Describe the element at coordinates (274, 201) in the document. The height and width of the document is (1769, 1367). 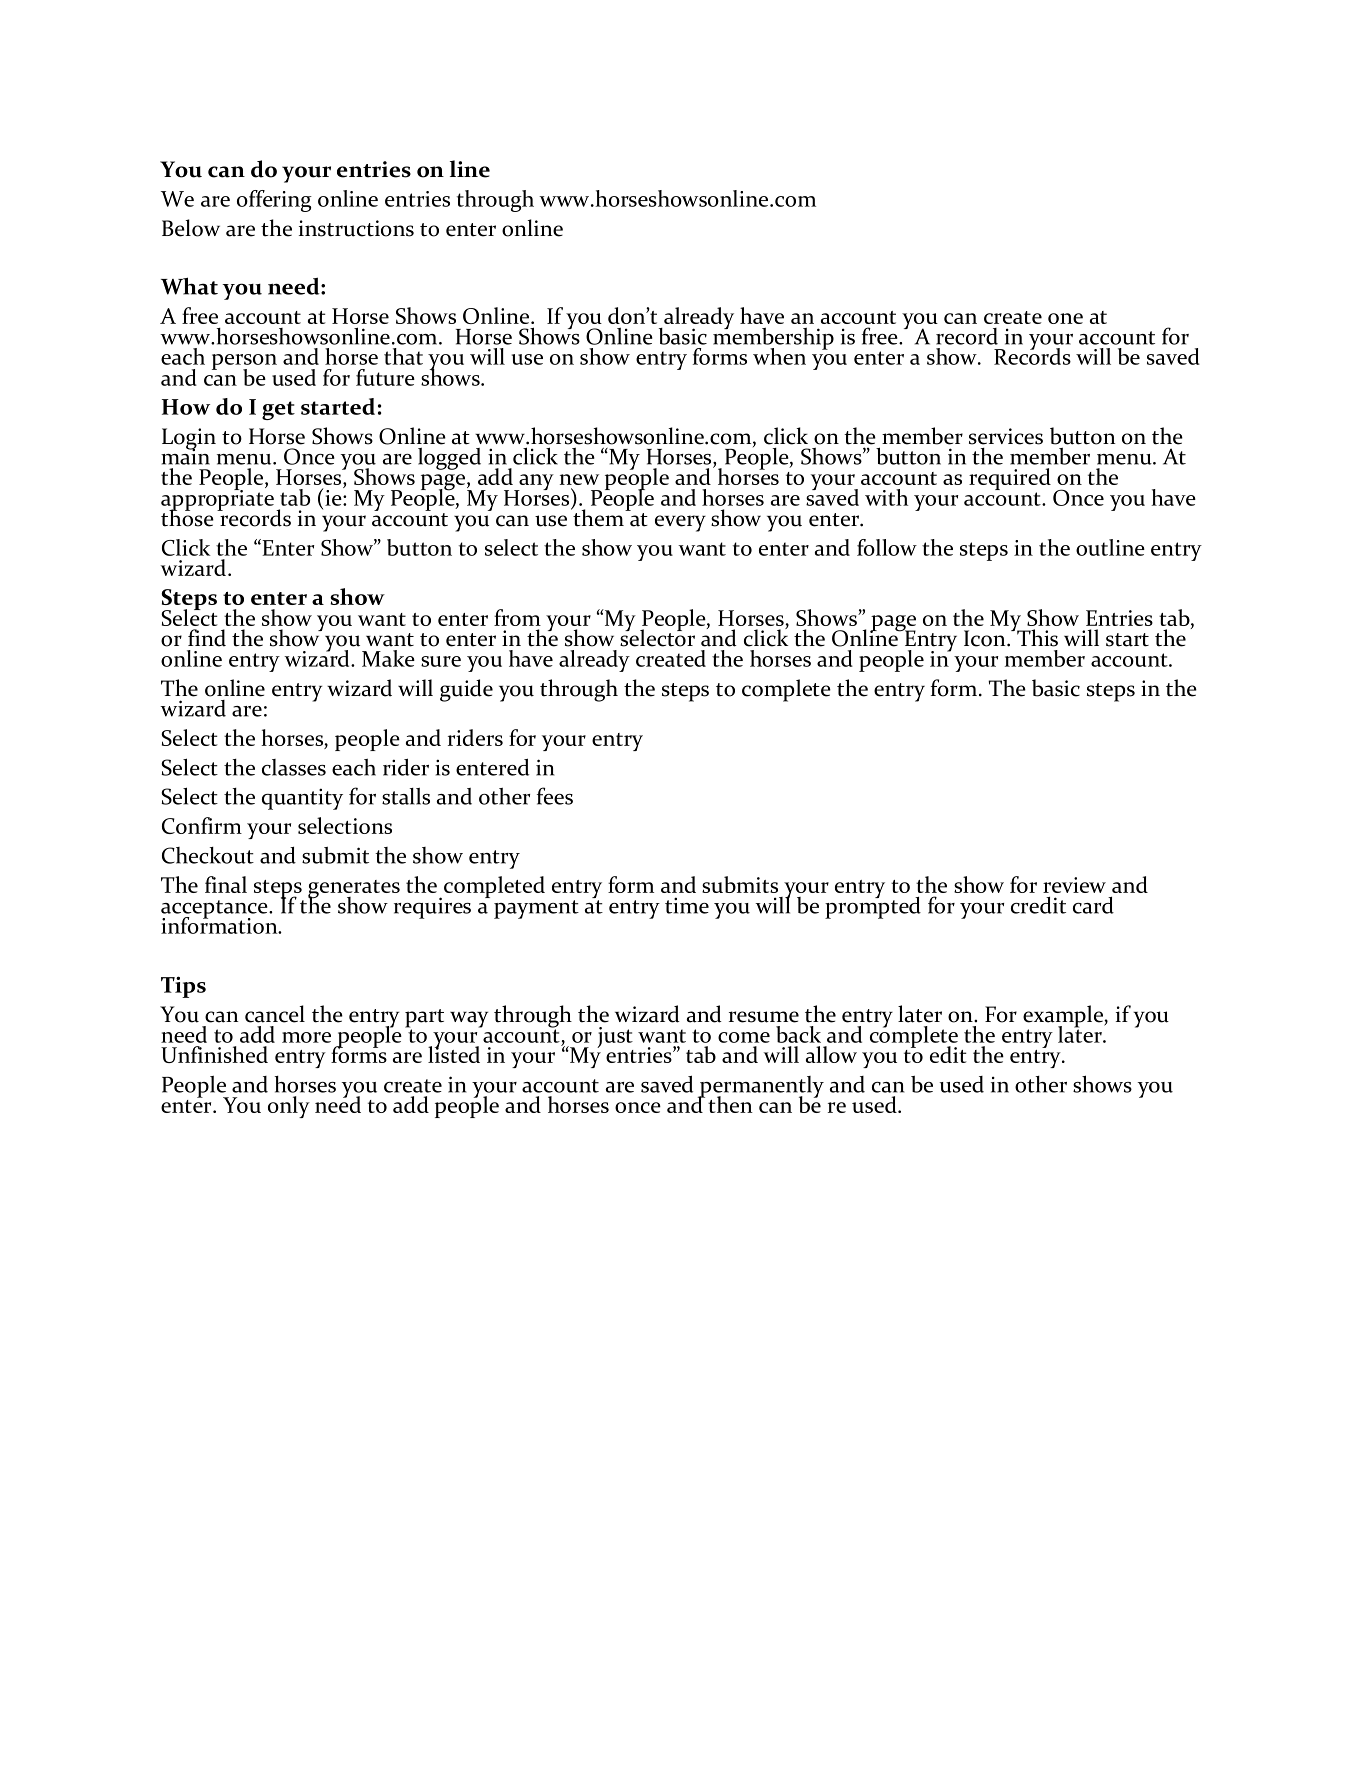
I see `offering` at that location.
